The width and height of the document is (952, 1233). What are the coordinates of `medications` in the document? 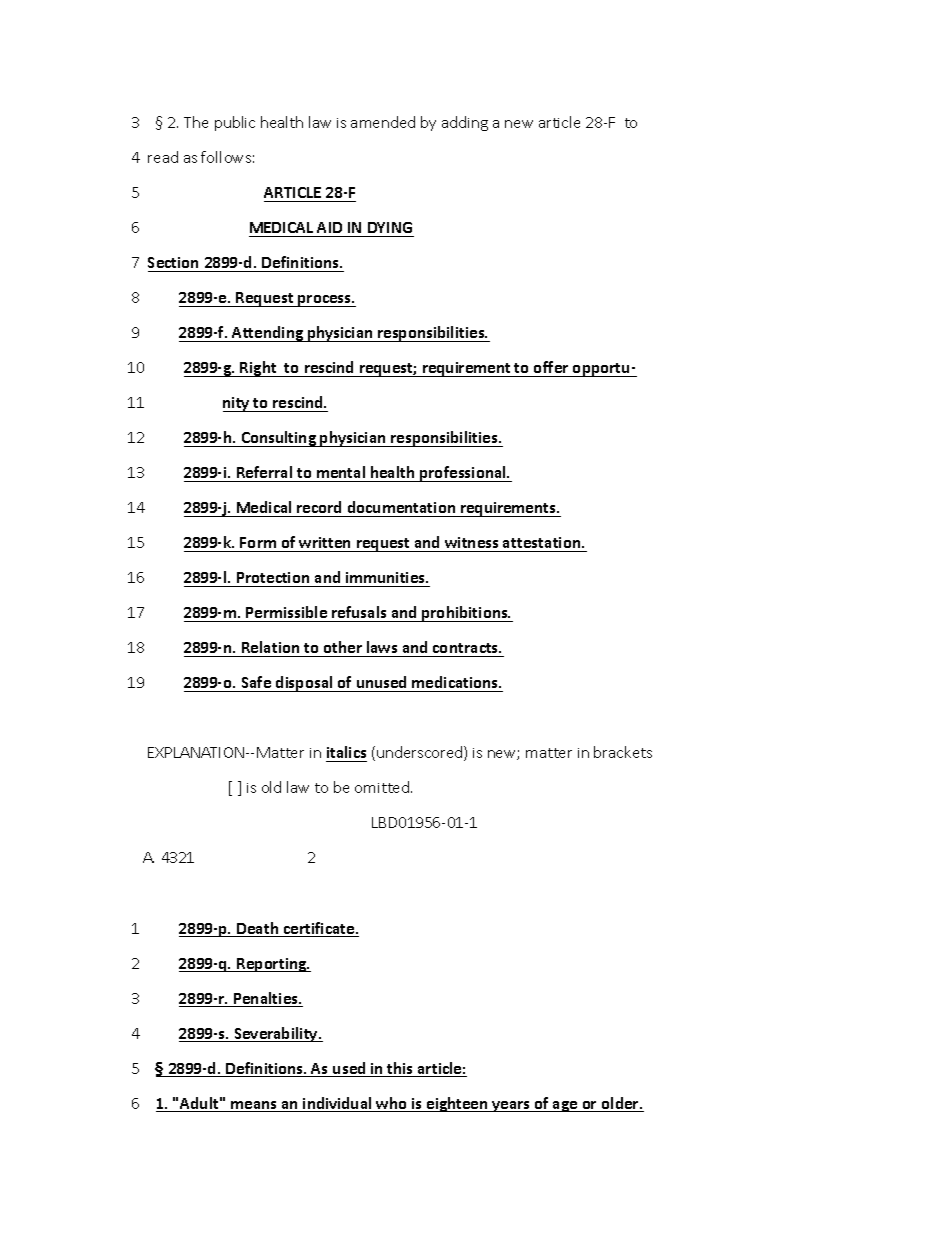 It's located at (456, 682).
